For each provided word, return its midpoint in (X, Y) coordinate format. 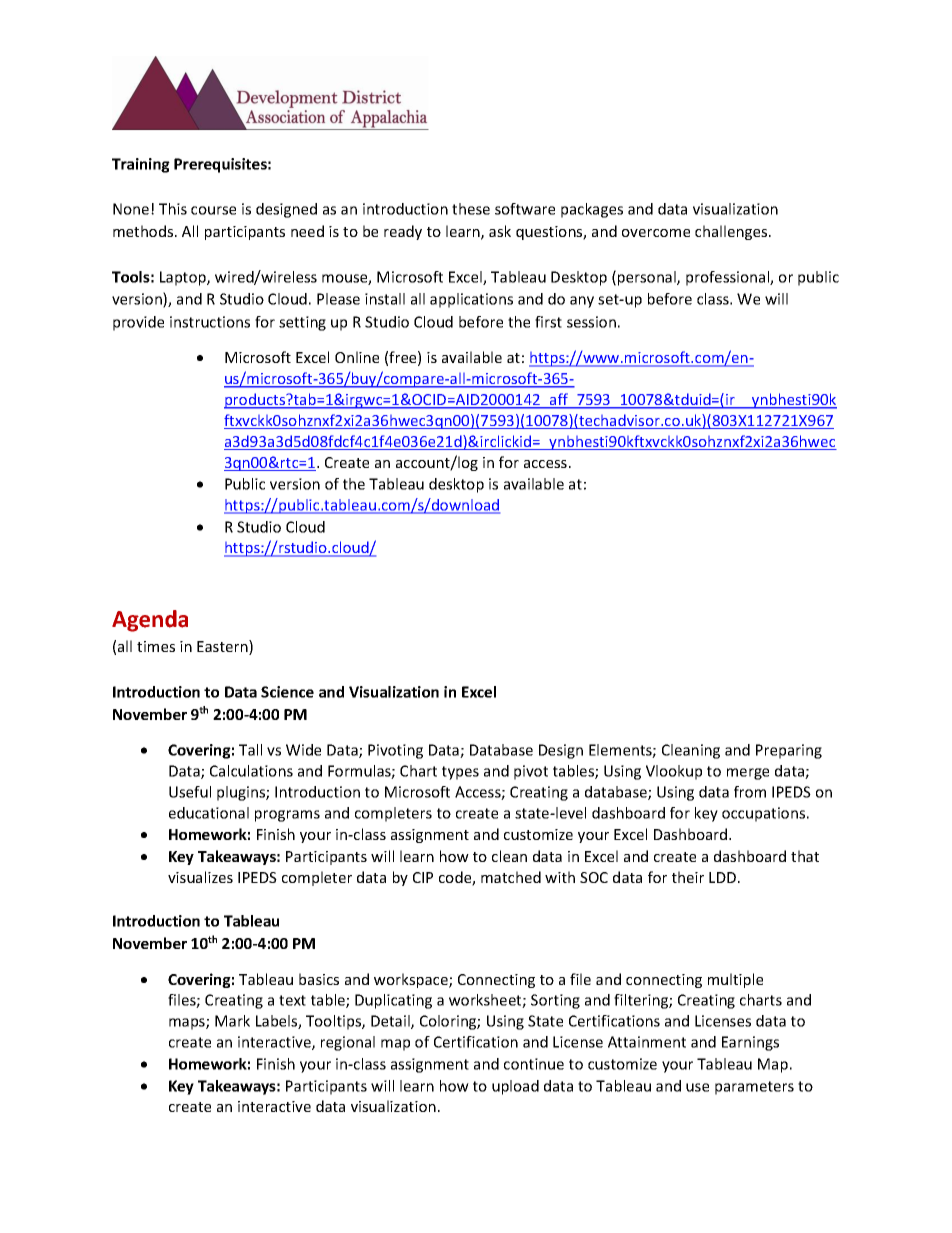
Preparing (789, 751)
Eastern (223, 647)
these (471, 209)
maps (188, 1024)
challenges (732, 232)
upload (515, 1087)
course (213, 210)
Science (287, 692)
